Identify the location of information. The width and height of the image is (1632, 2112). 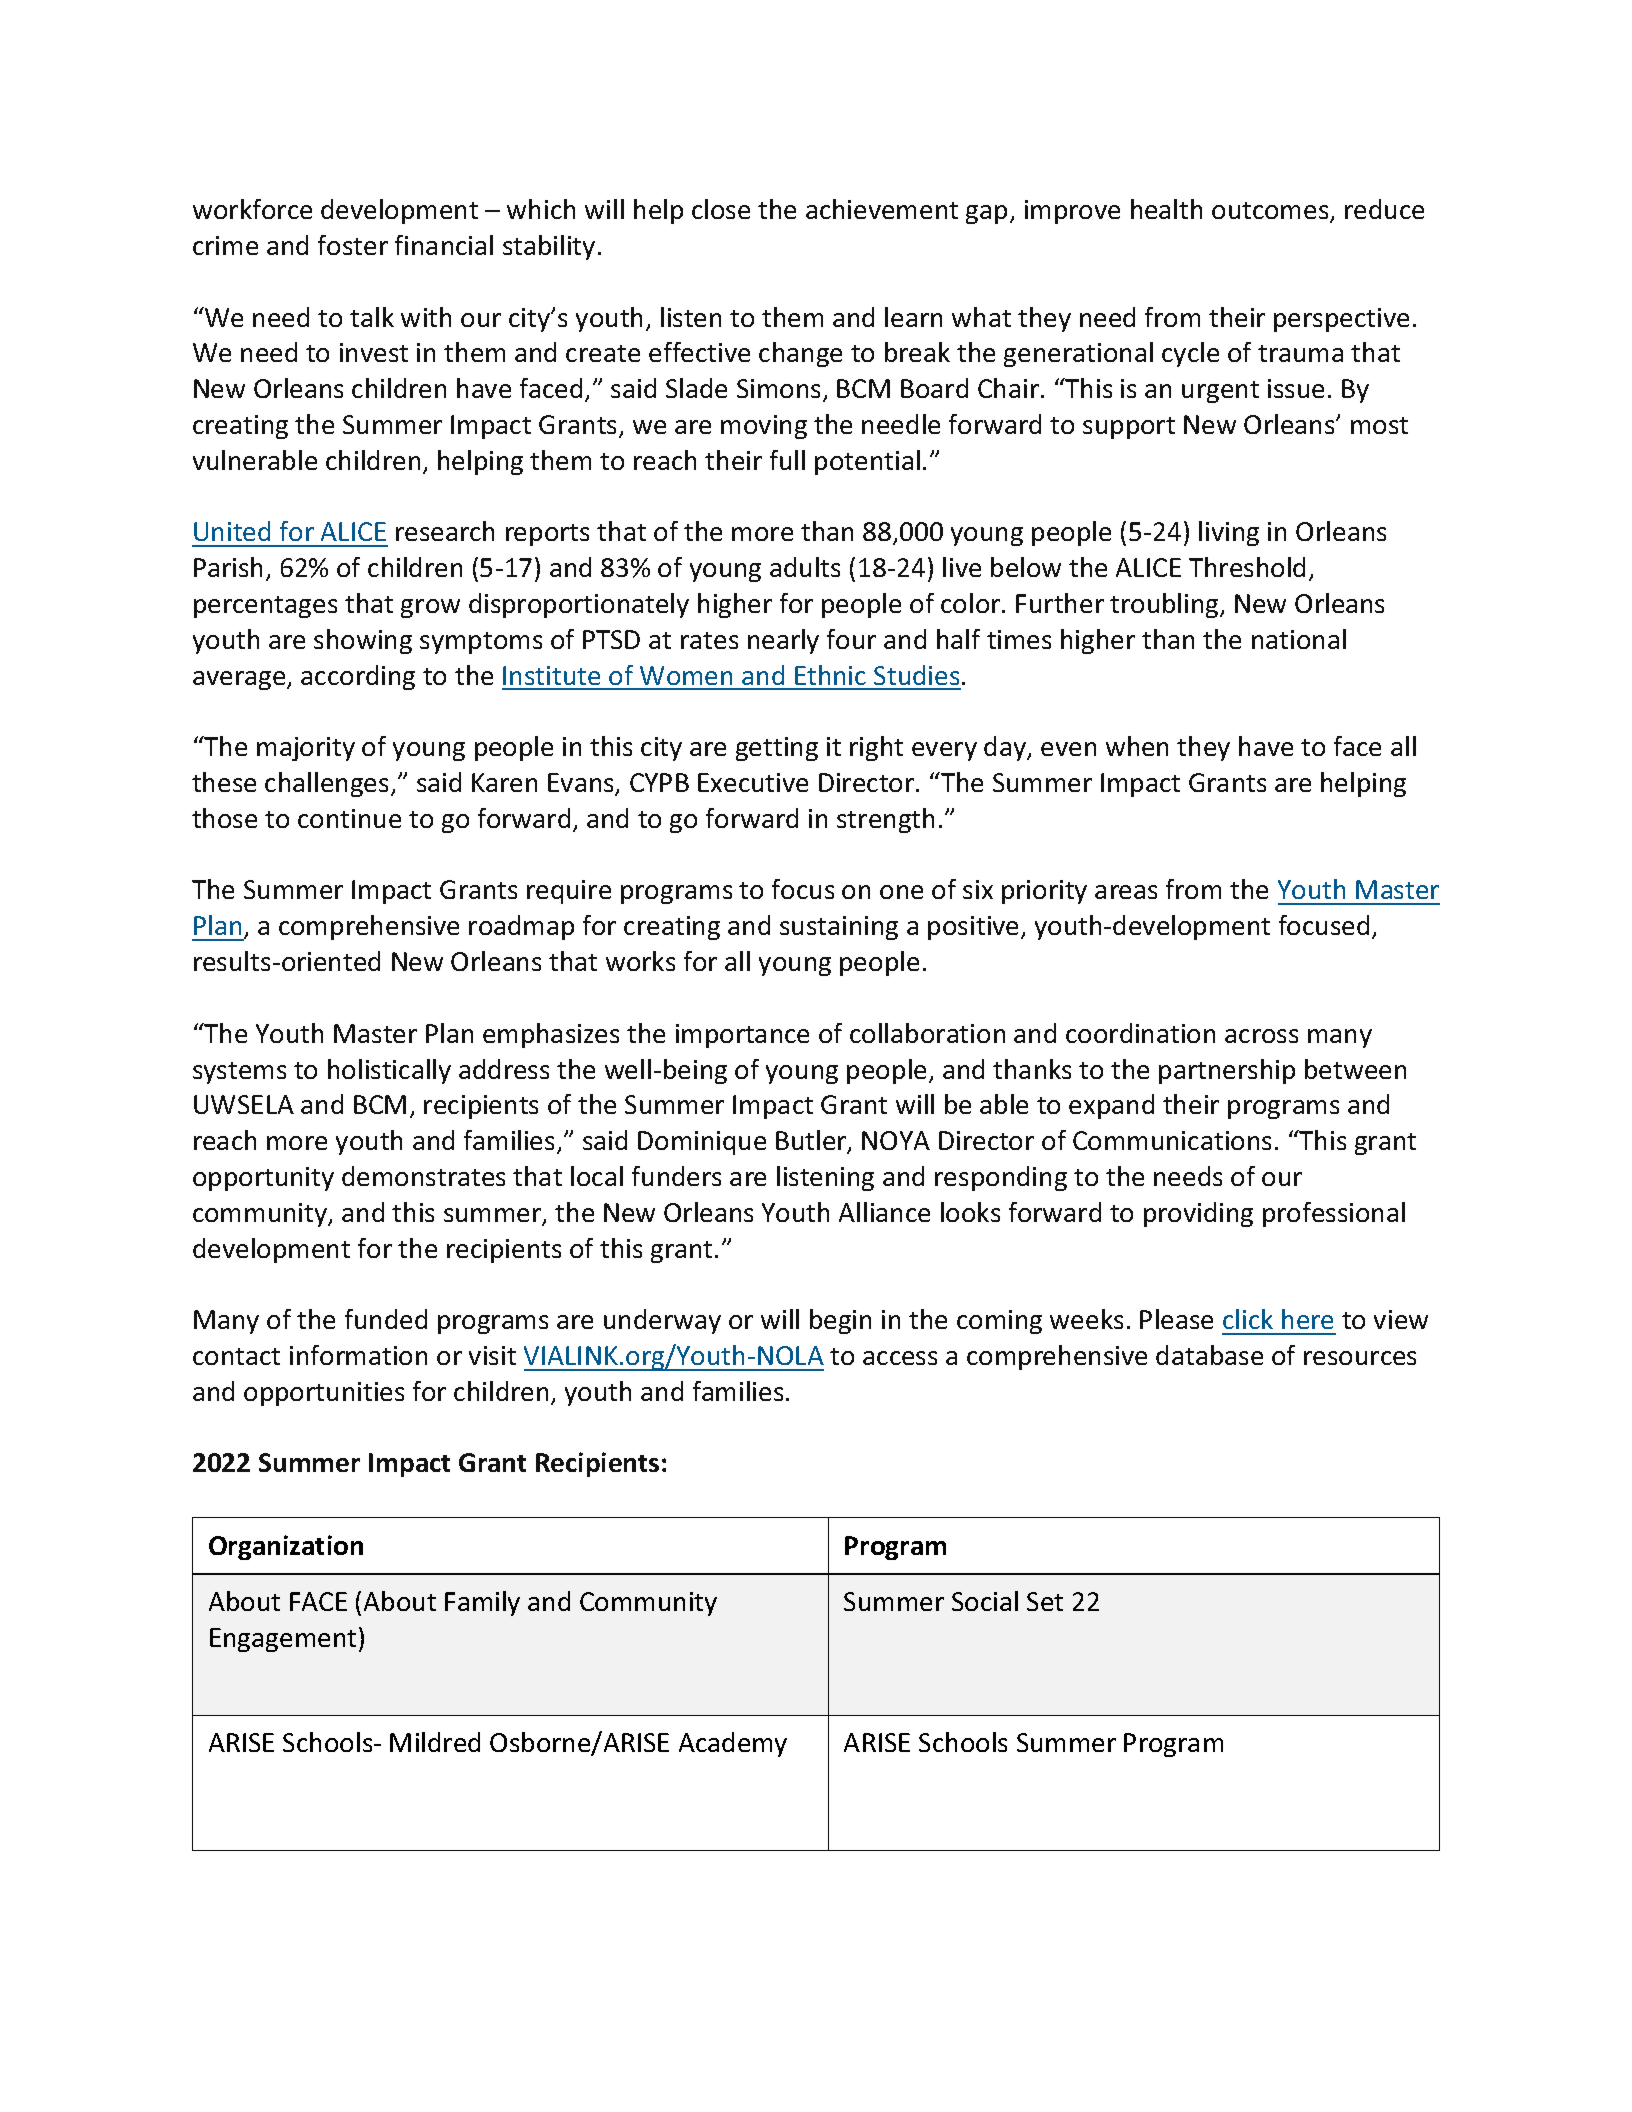
(358, 1355).
